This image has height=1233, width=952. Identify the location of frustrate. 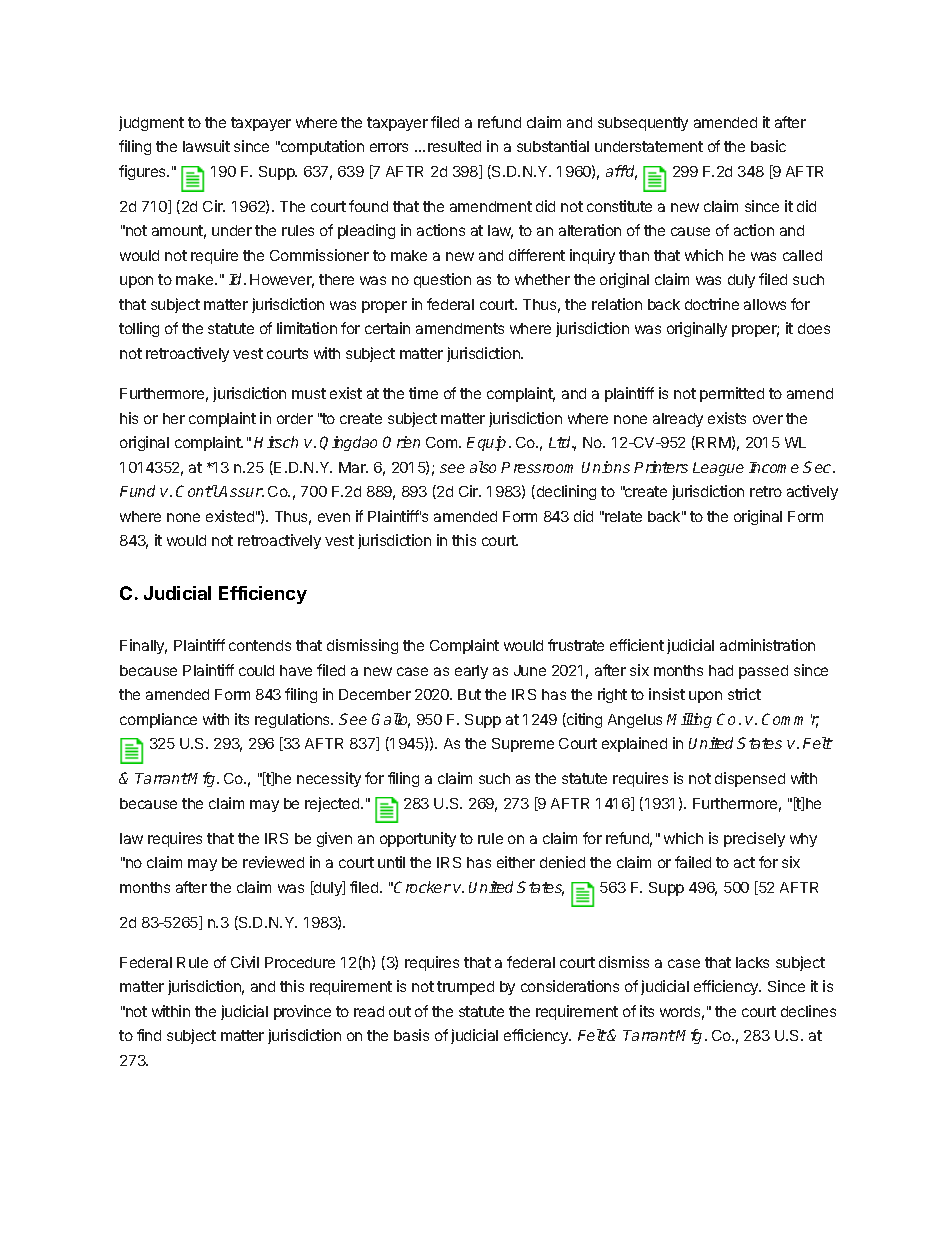
(576, 645).
